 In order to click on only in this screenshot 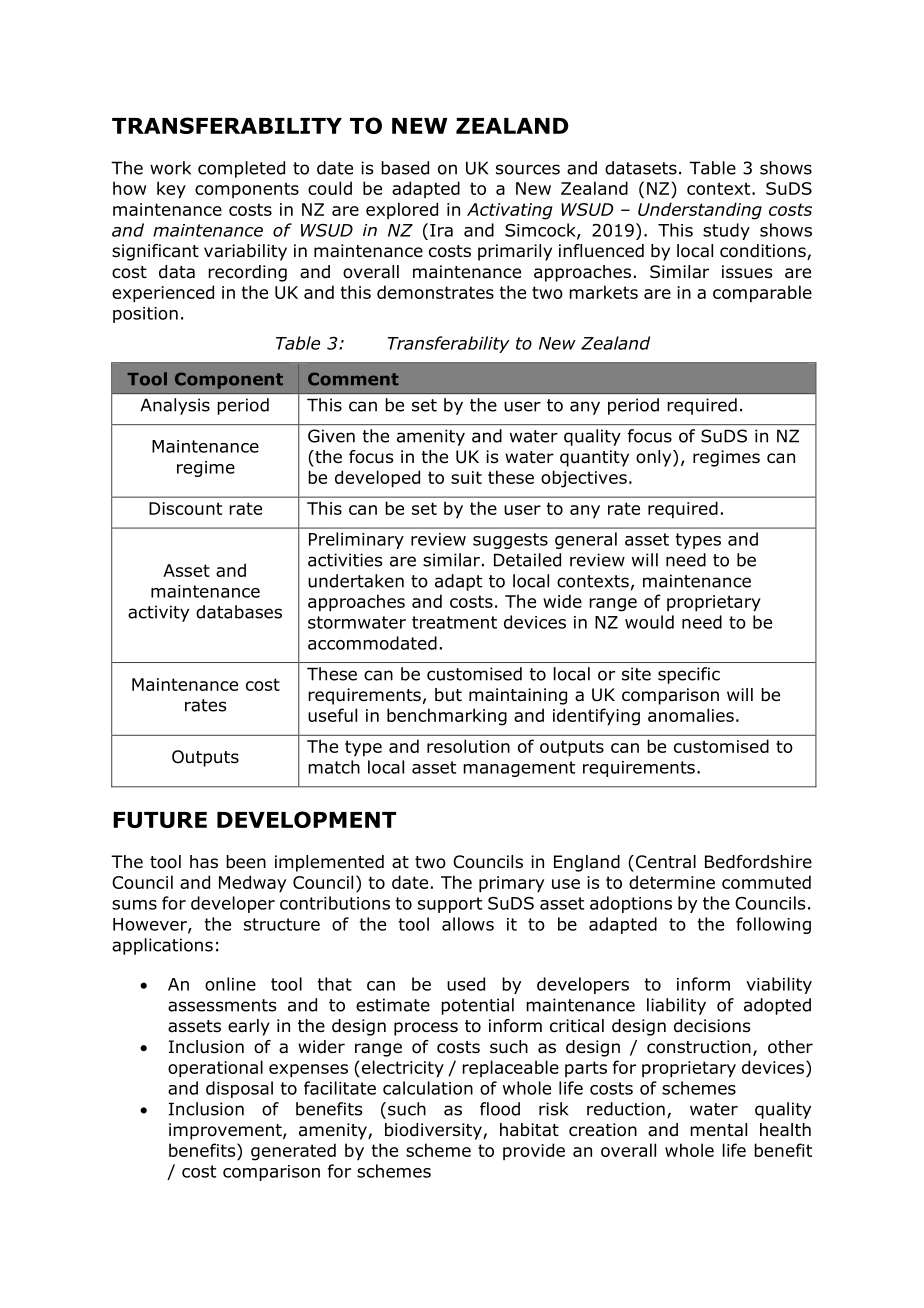, I will do `click(655, 458)`.
